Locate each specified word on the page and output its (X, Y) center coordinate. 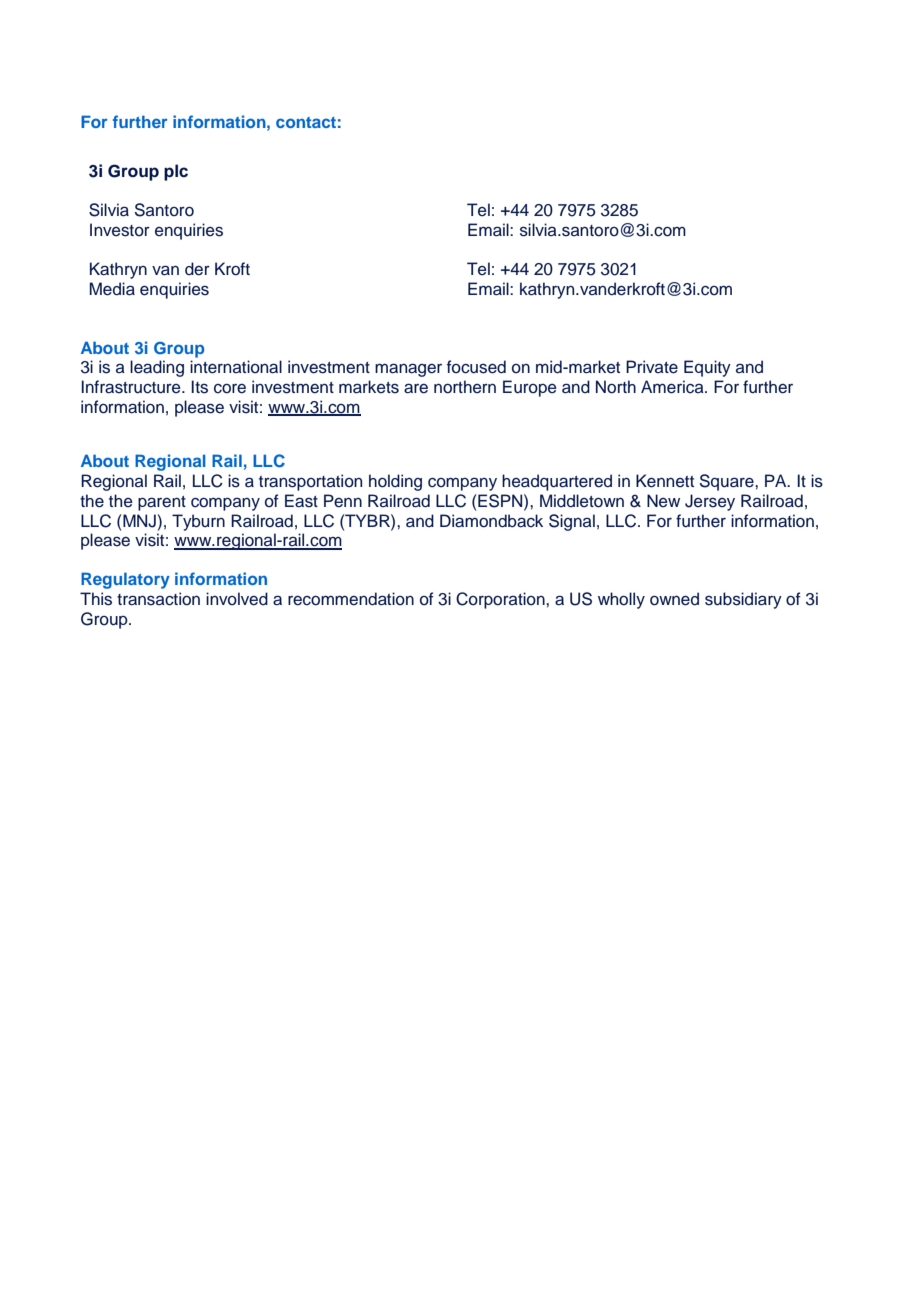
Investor (120, 230)
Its (199, 387)
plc (176, 172)
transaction (158, 599)
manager (408, 370)
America (673, 387)
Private (652, 367)
